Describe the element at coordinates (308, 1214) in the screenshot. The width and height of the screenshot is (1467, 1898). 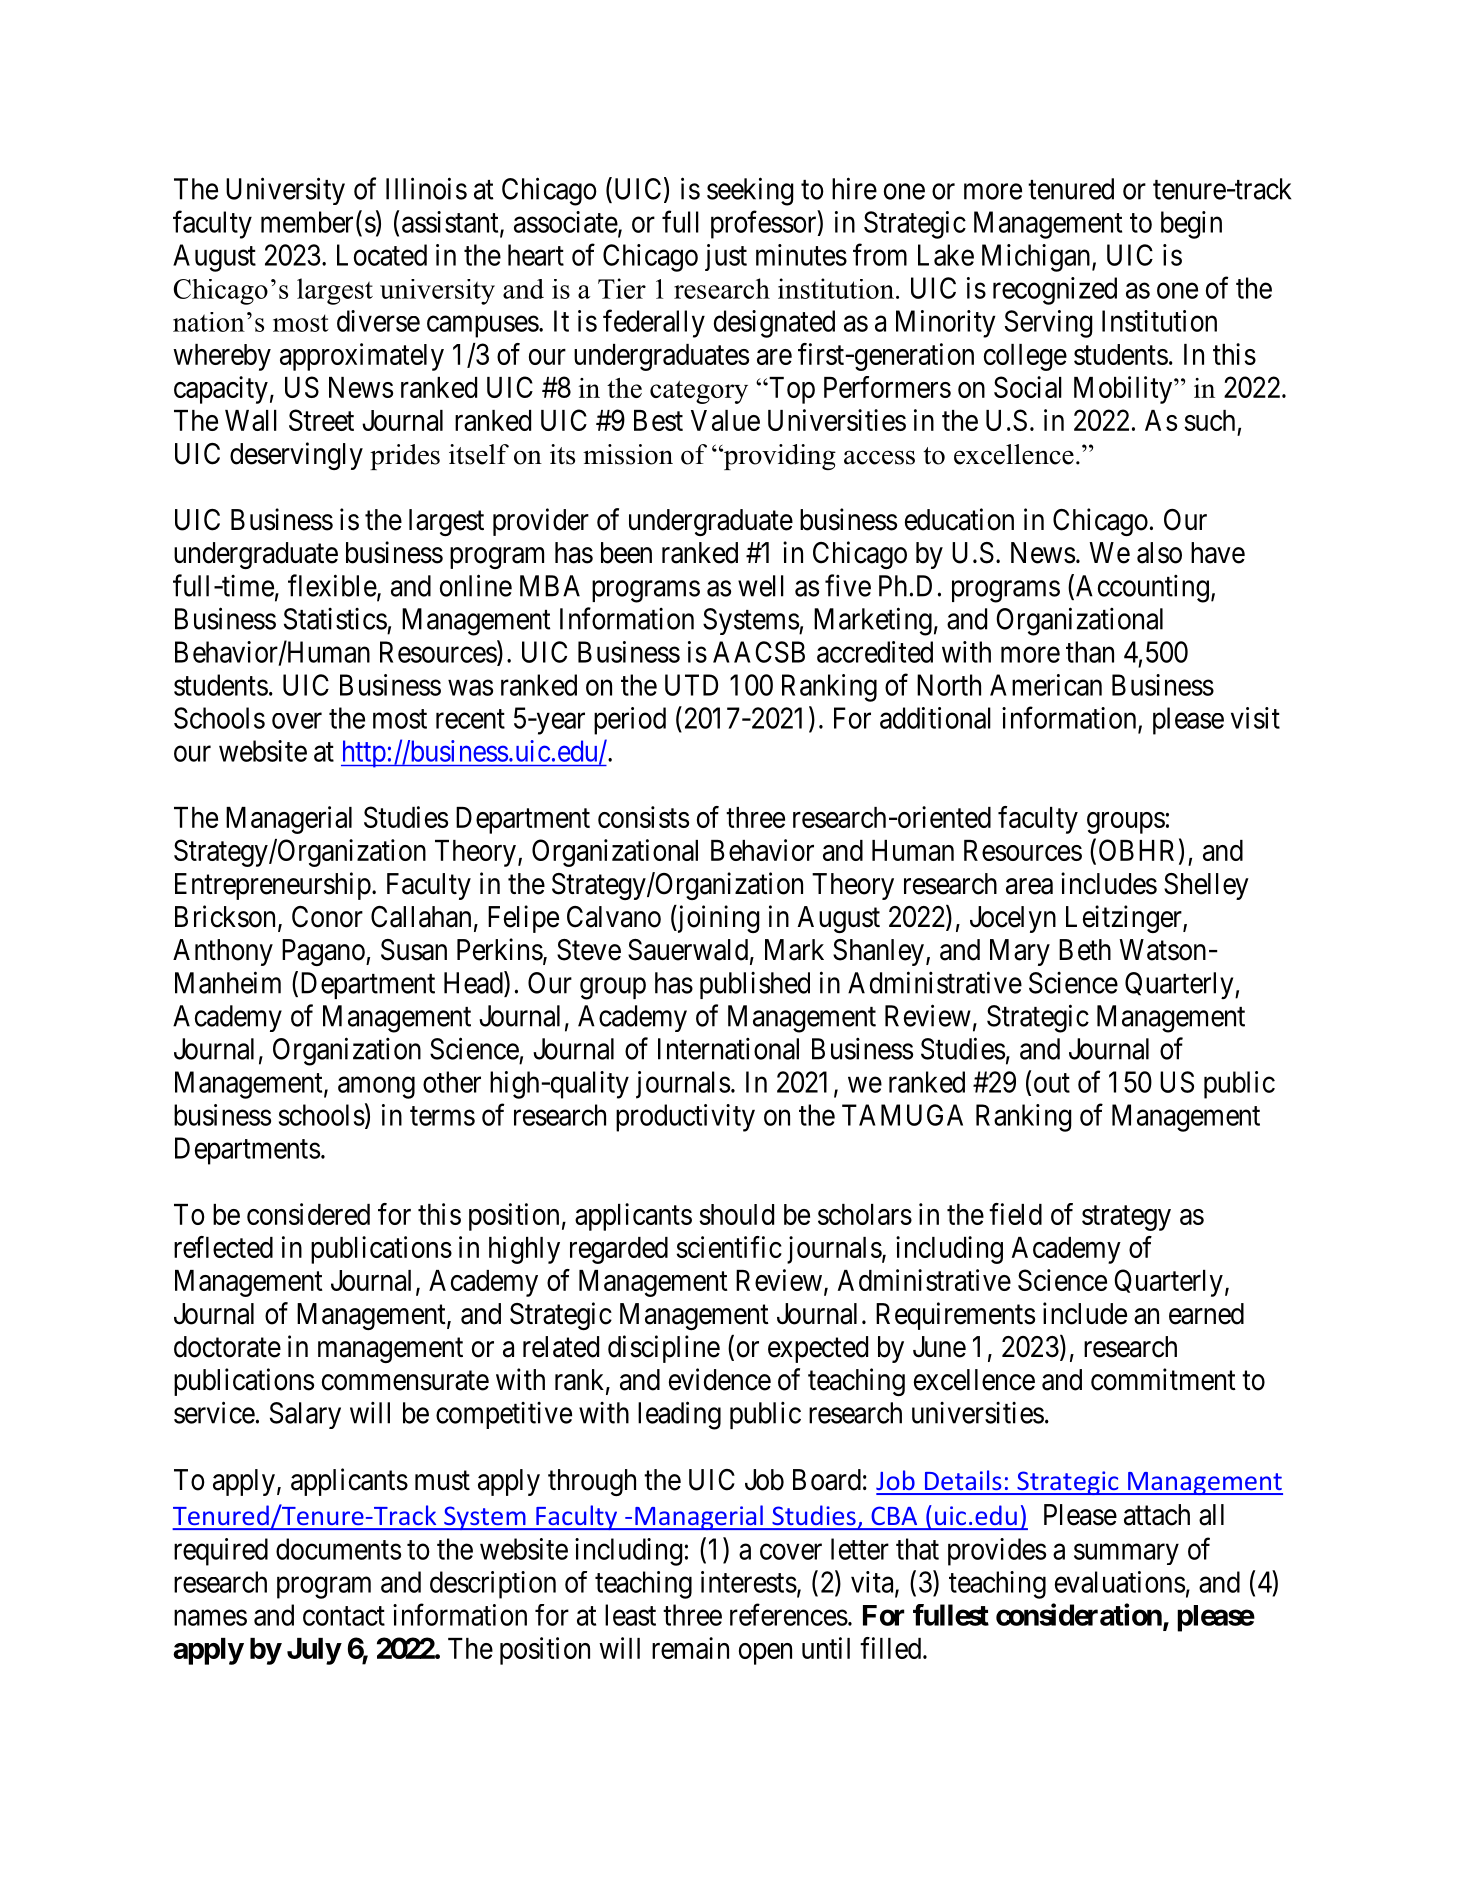
I see `considered` at that location.
